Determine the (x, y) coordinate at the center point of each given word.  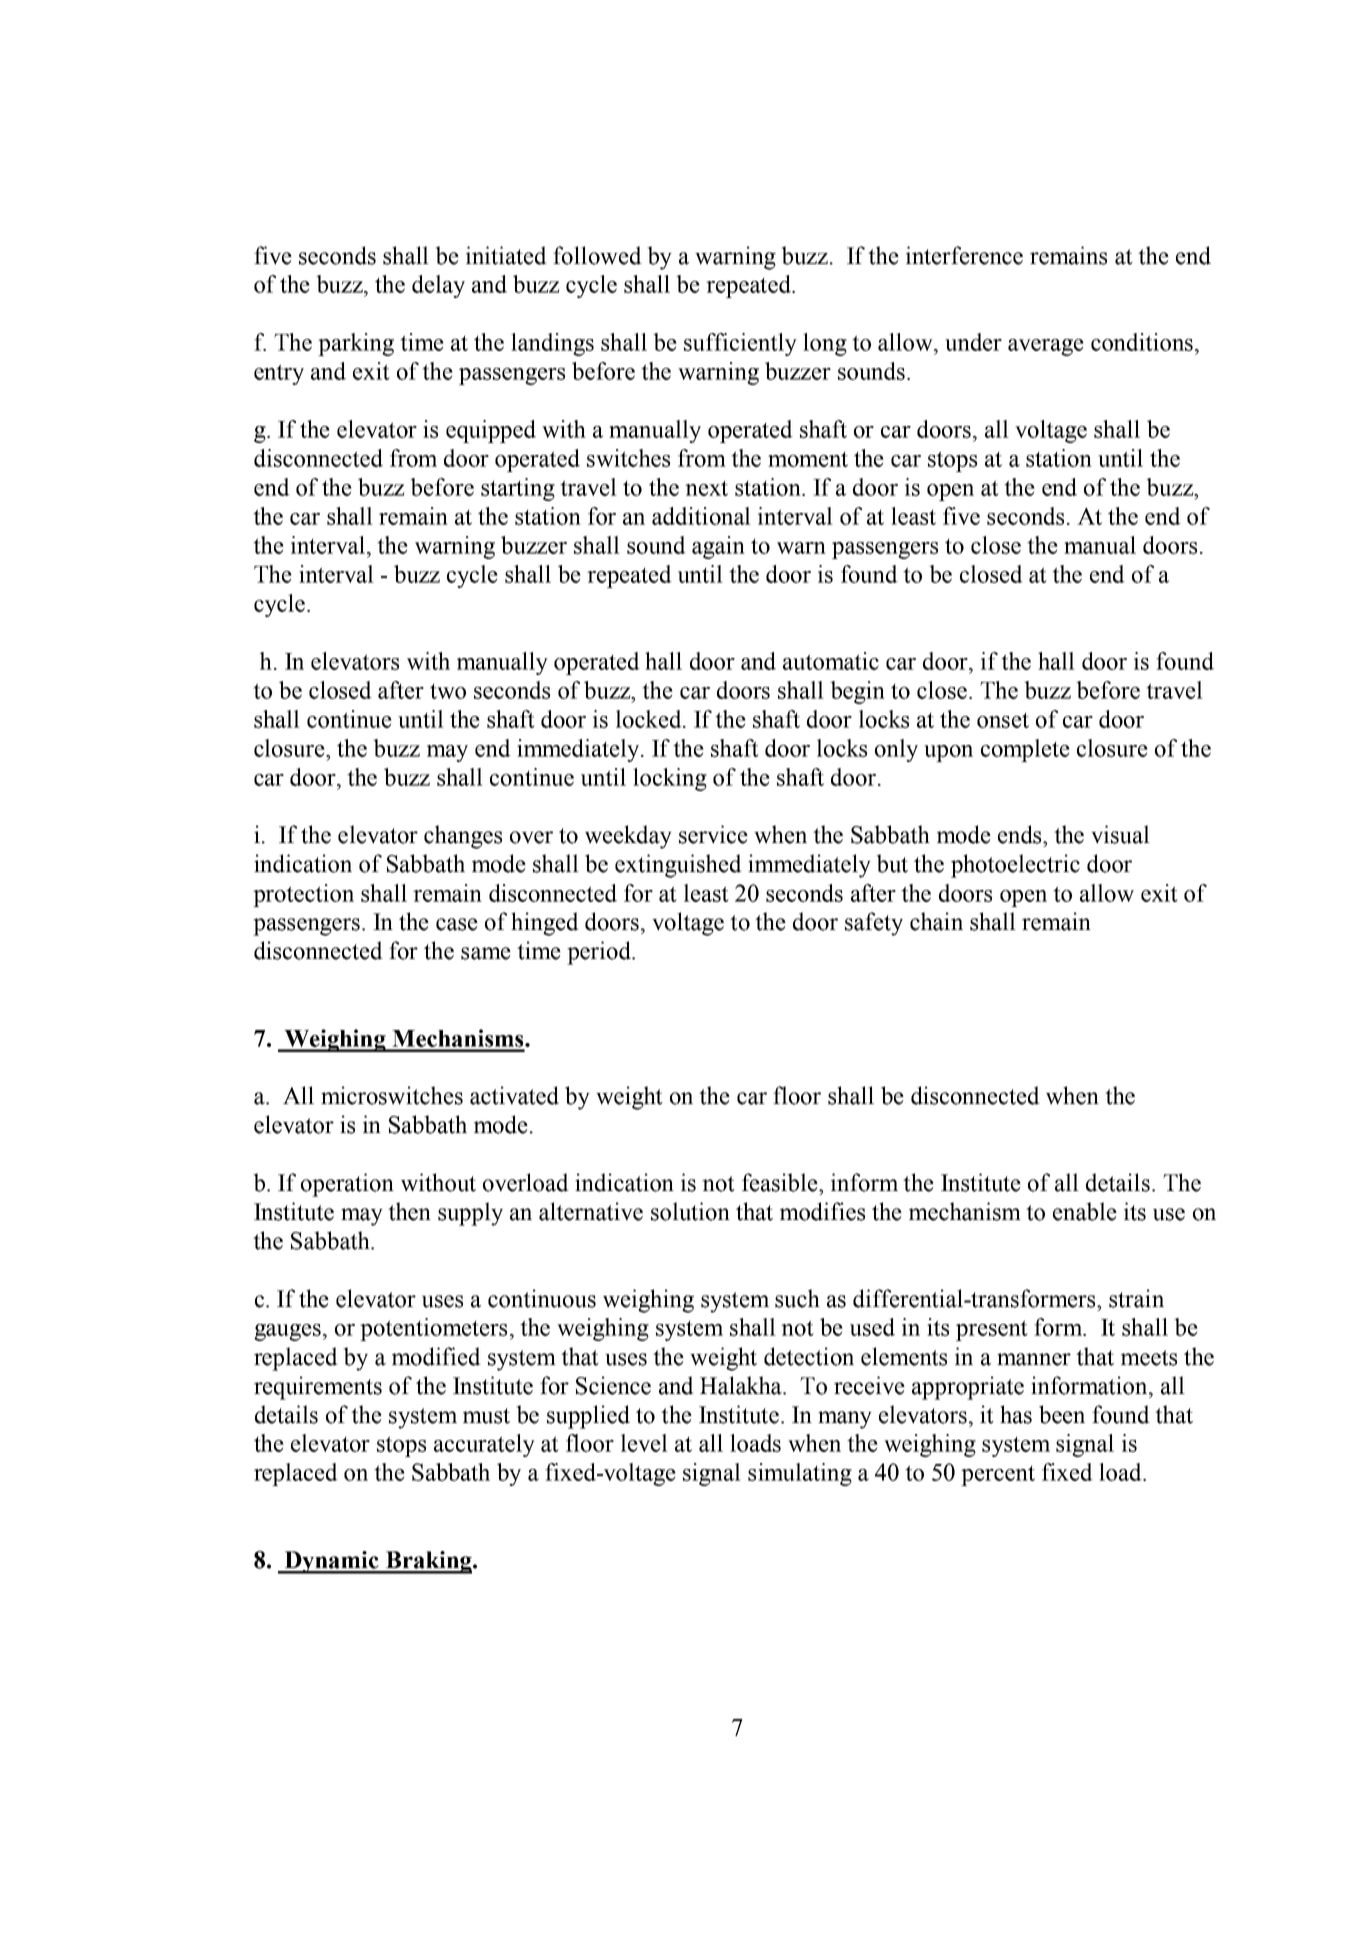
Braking (428, 1562)
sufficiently (740, 344)
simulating (800, 1474)
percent (998, 1476)
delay (438, 286)
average (1046, 347)
